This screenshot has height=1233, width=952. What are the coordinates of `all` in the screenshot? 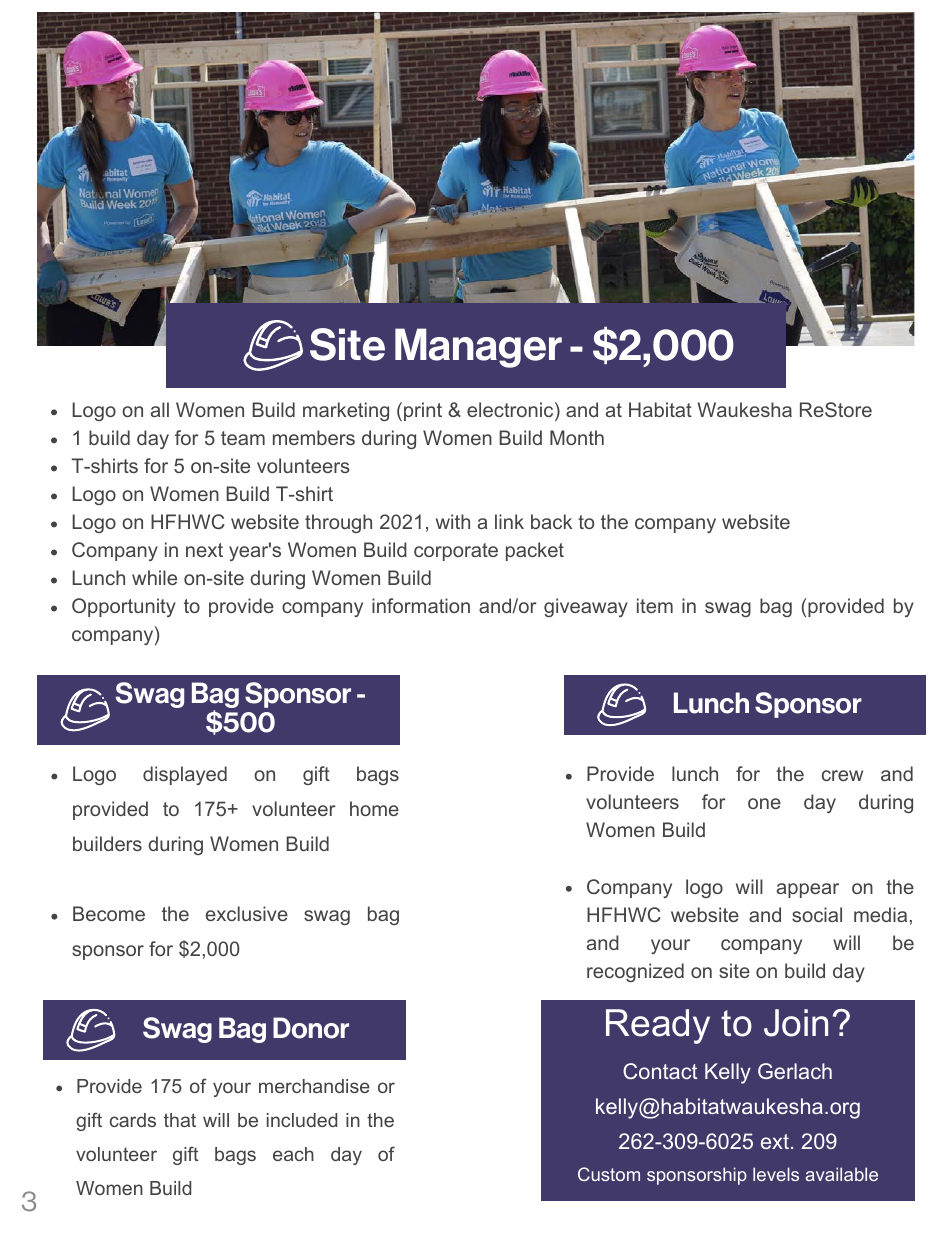 It's located at (160, 409).
